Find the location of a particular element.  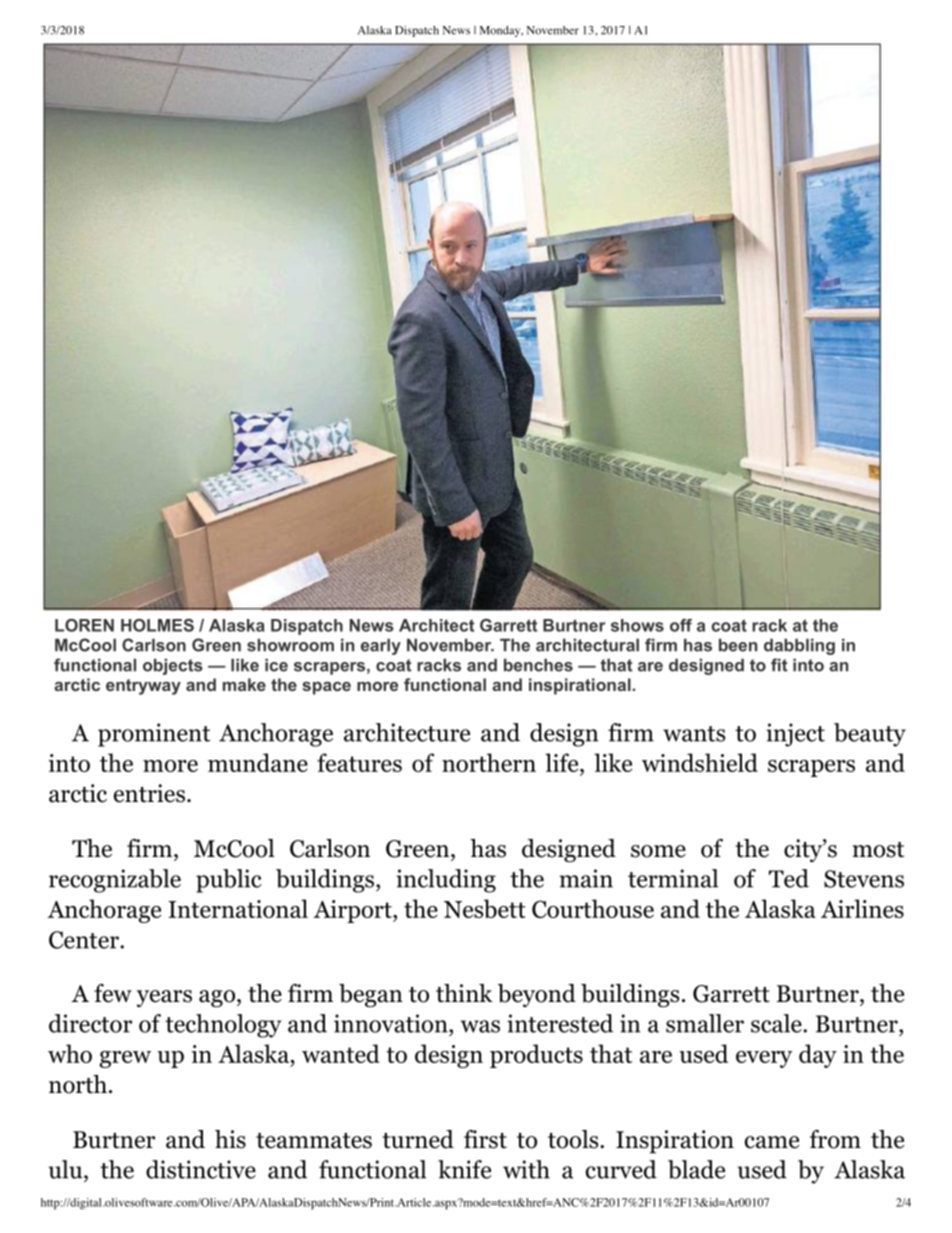

recognizable is located at coordinates (115, 881).
